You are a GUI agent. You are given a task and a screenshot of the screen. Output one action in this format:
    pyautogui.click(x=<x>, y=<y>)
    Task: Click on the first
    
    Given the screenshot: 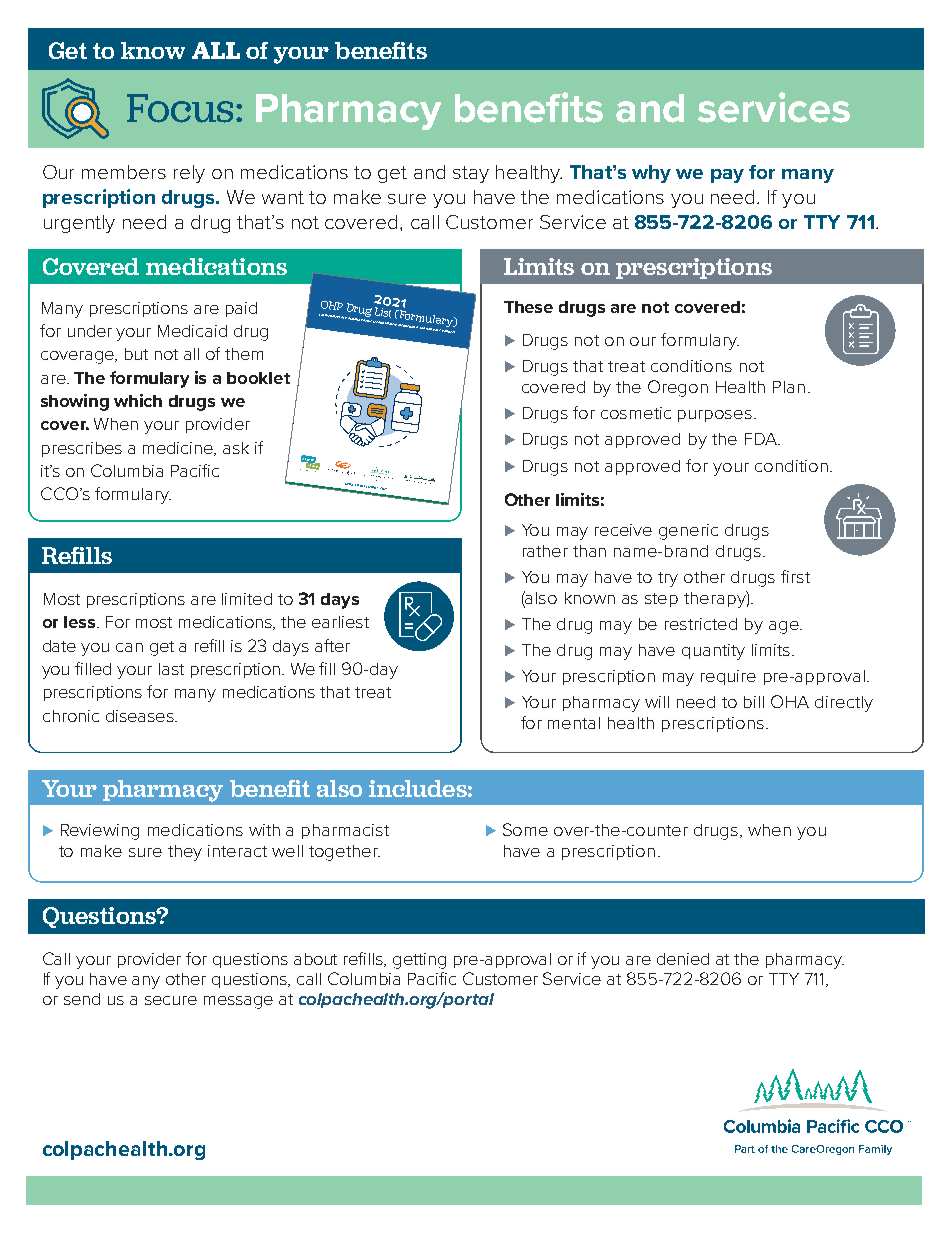 What is the action you would take?
    pyautogui.click(x=795, y=576)
